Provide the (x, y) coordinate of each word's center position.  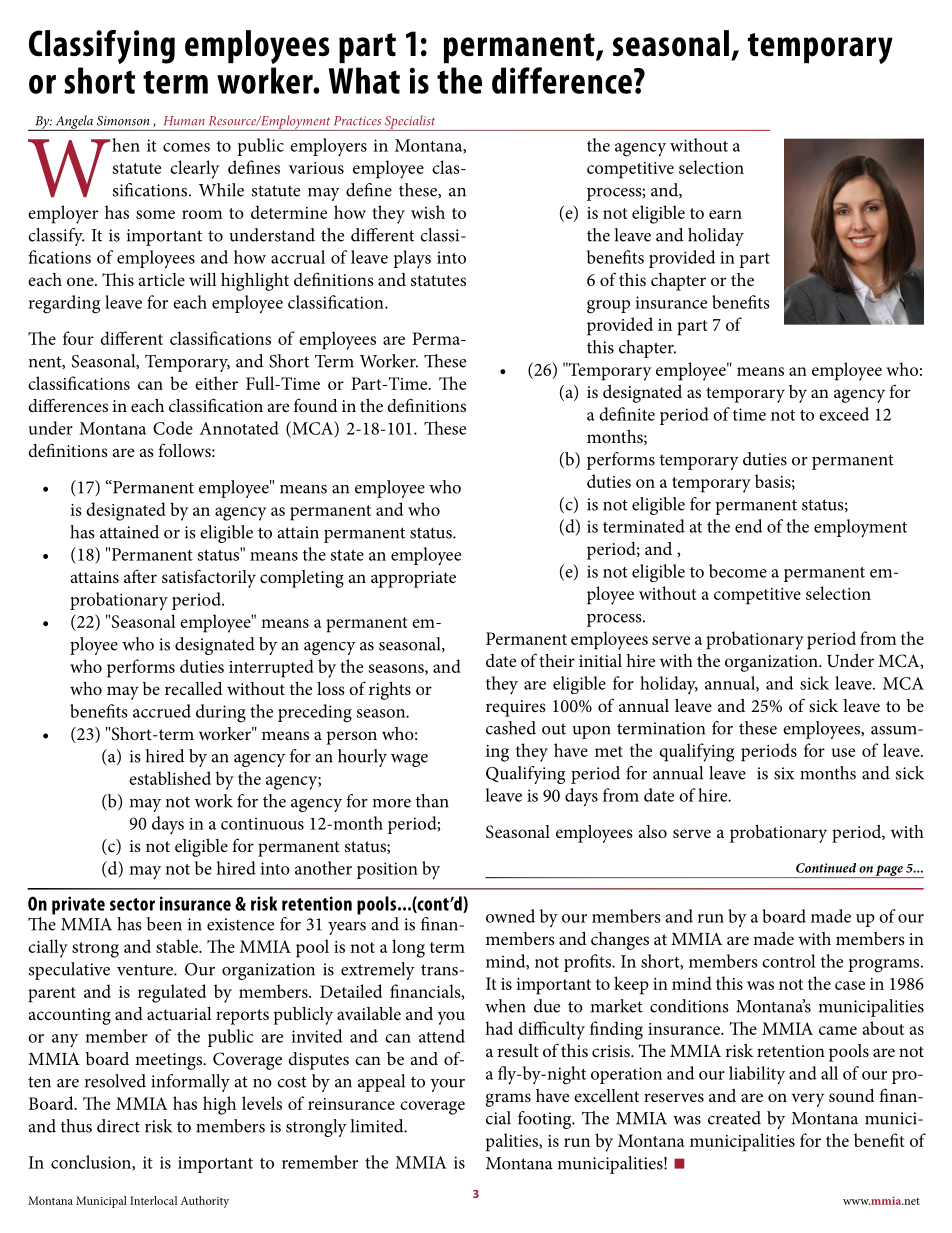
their (557, 660)
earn (725, 214)
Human (184, 121)
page (889, 871)
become (738, 571)
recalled (194, 688)
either (216, 383)
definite (627, 414)
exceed (844, 414)
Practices (357, 121)
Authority (204, 1202)
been (164, 924)
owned (510, 916)
